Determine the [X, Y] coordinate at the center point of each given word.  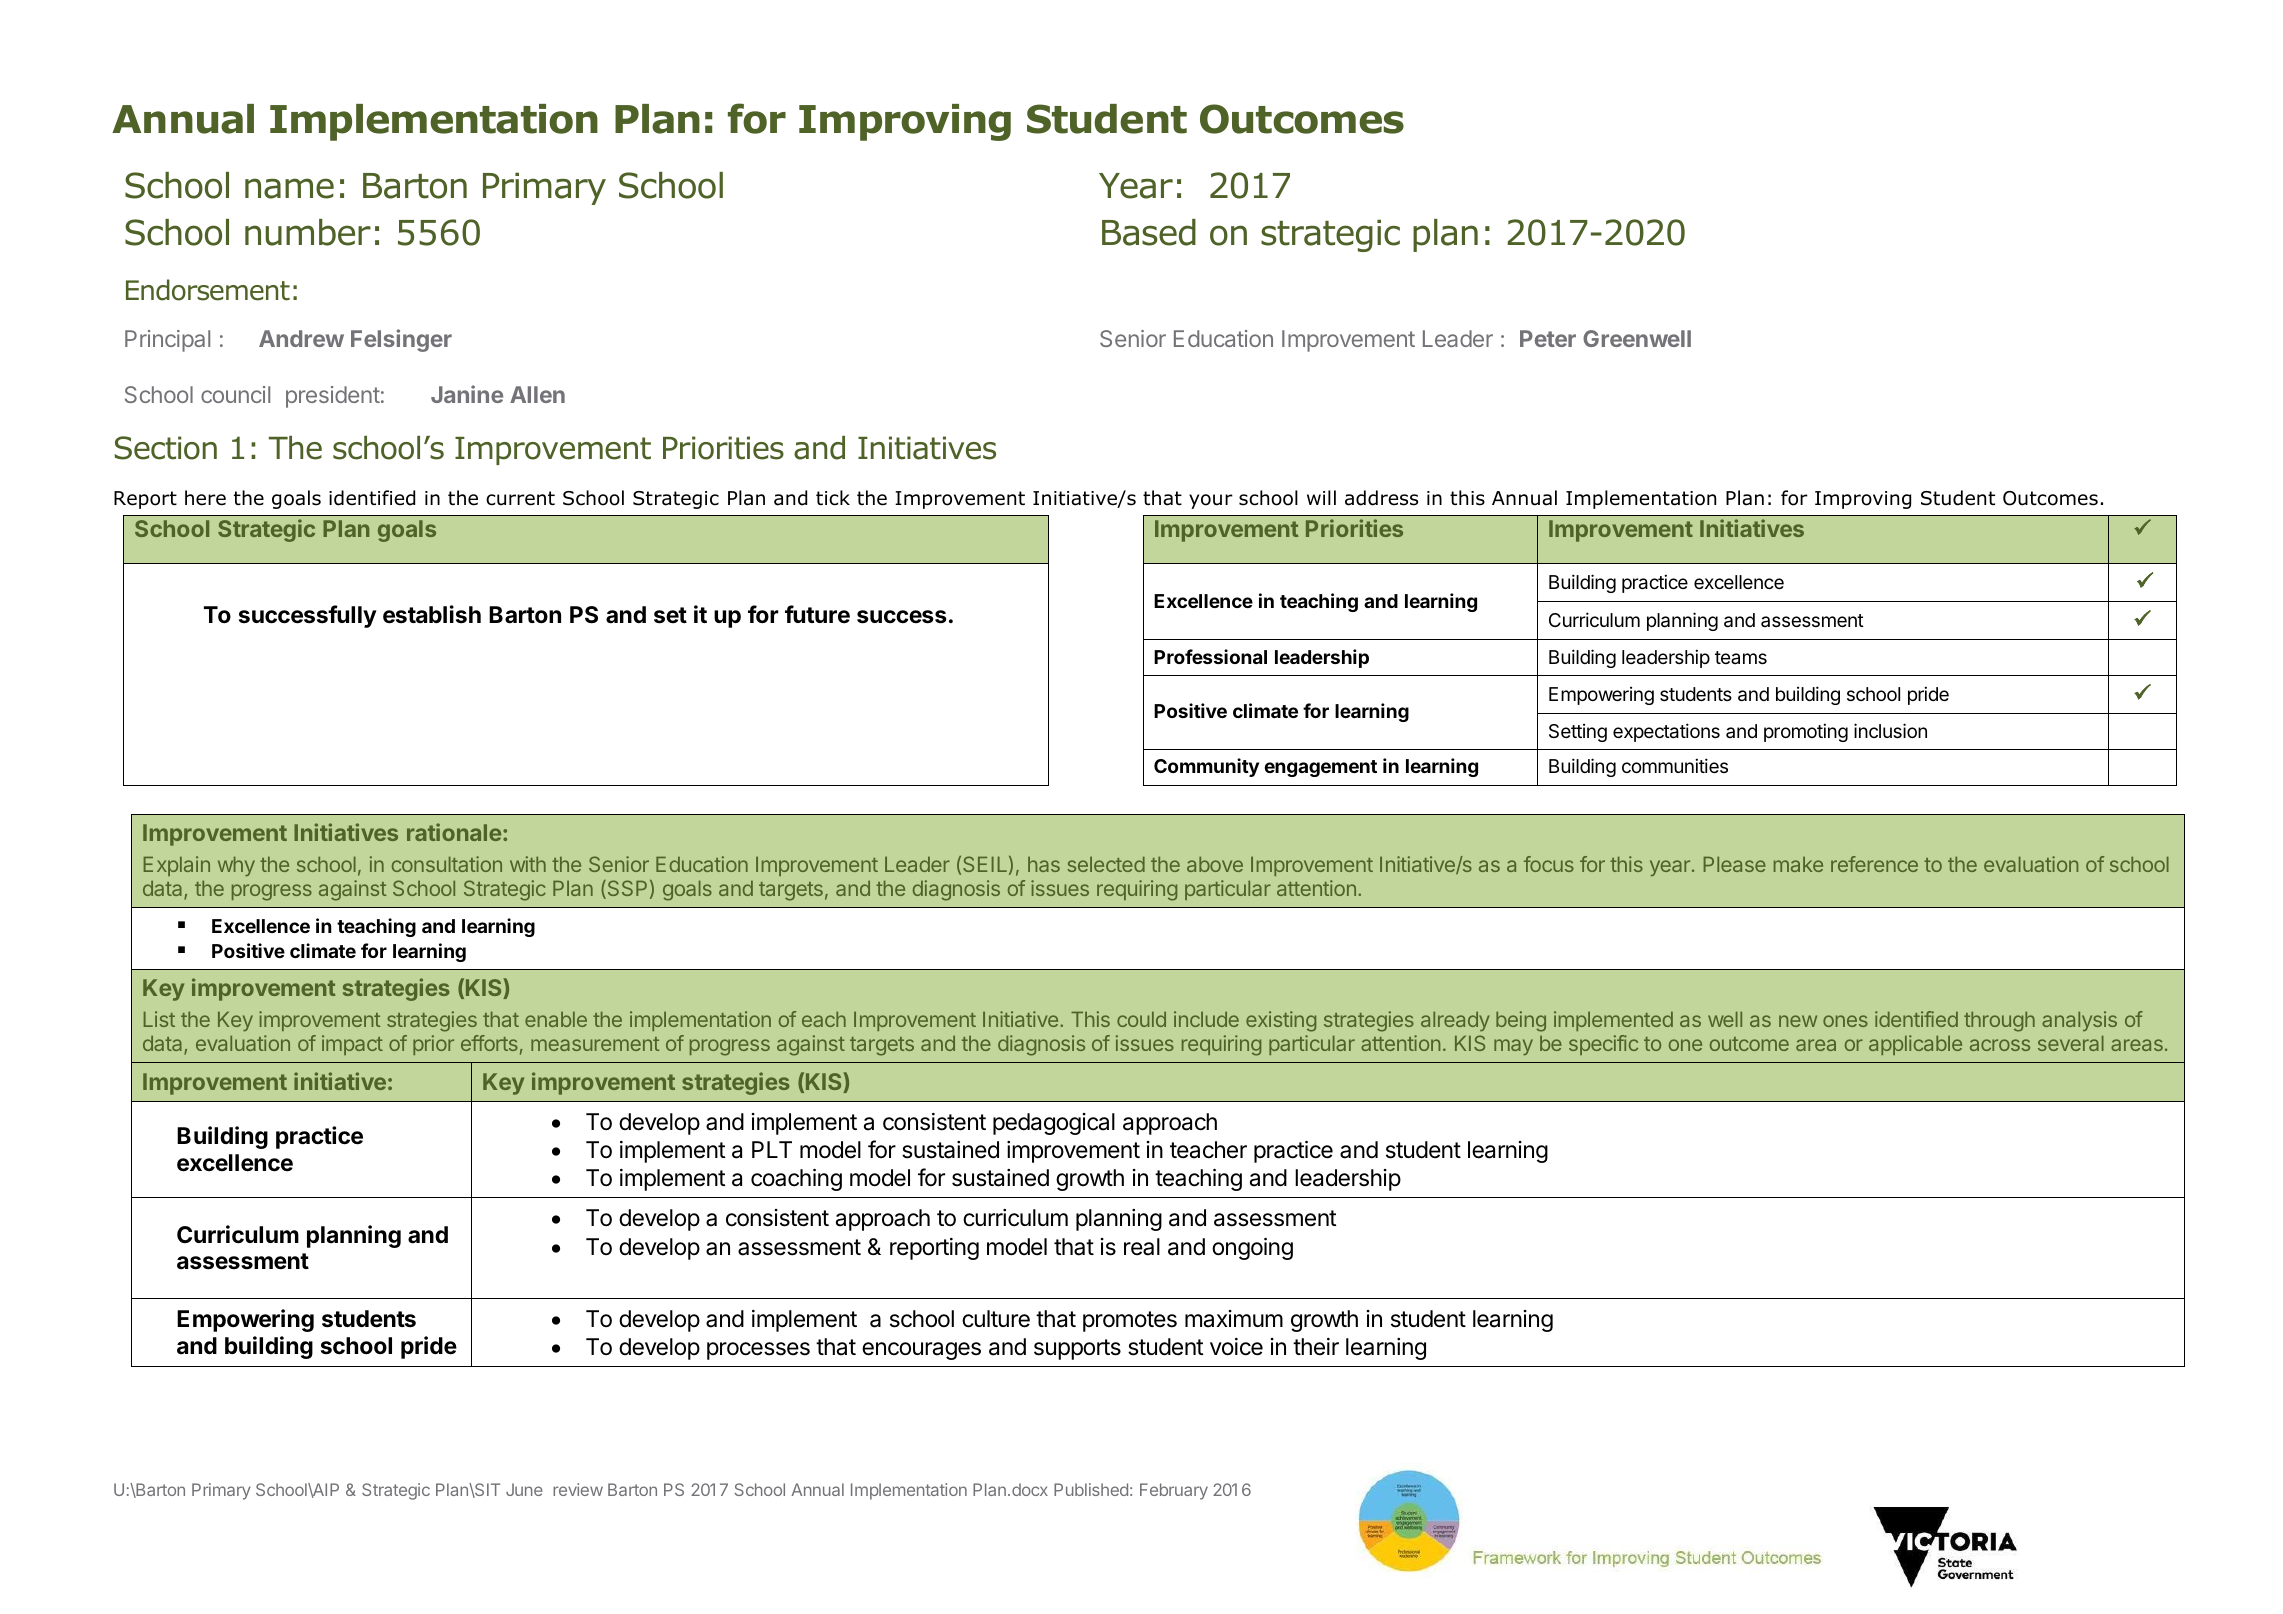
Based [1149, 232]
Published [1091, 1489]
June [524, 1489]
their [1316, 1347]
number [308, 232]
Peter [1548, 338]
